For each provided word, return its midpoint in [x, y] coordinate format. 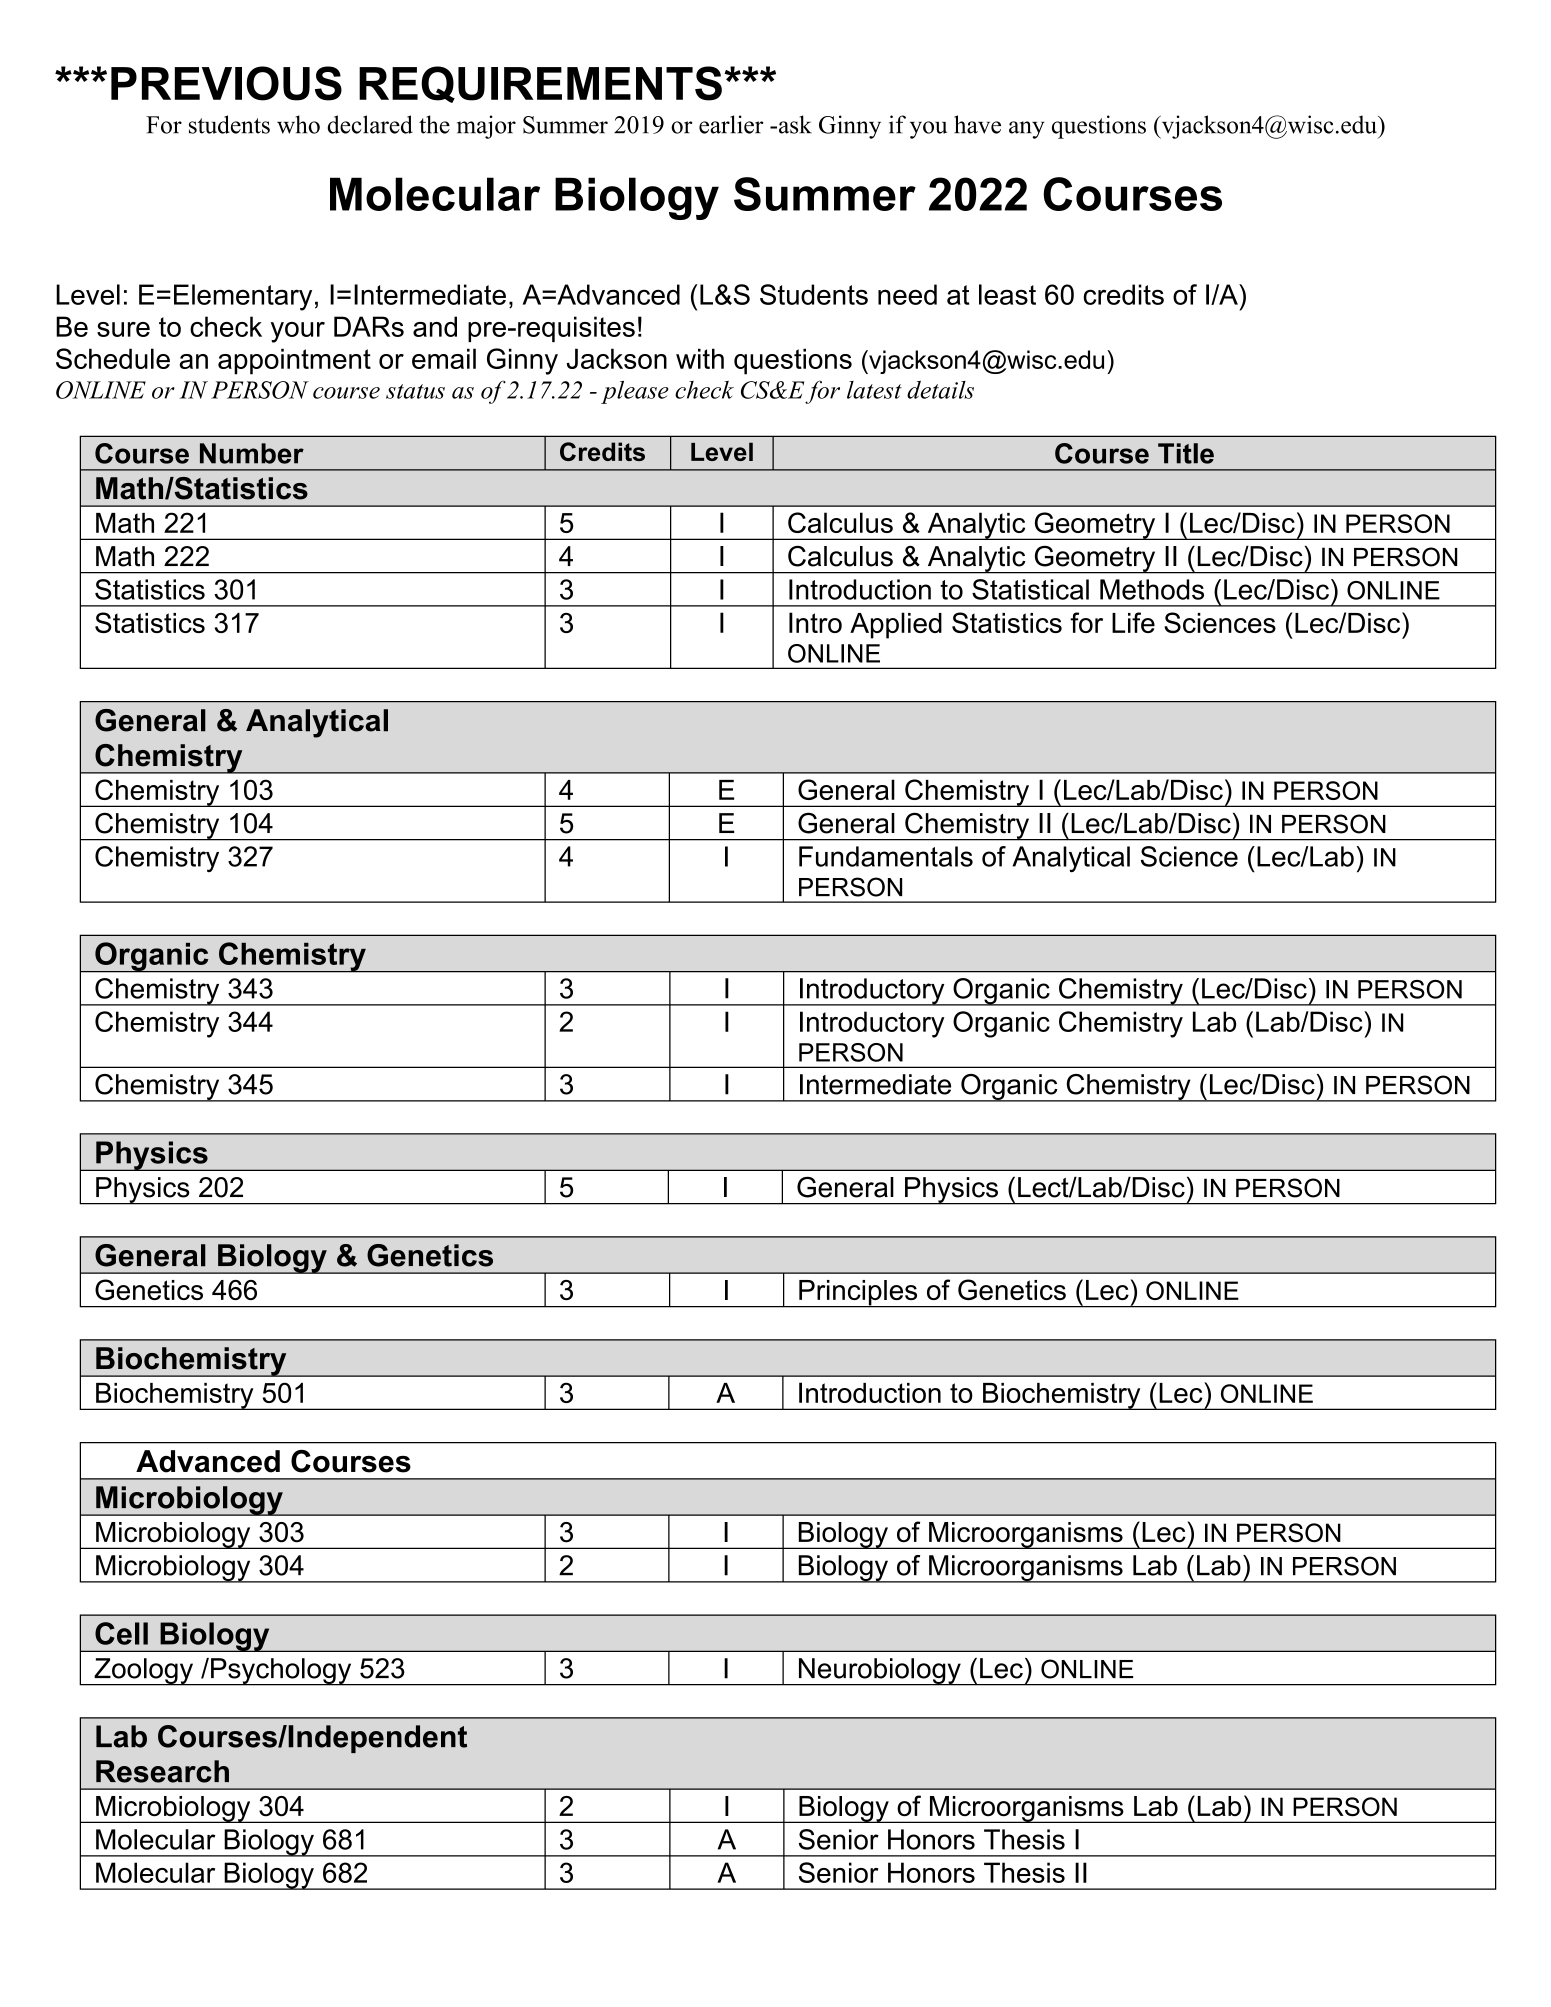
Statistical [1030, 589]
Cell [121, 1633]
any [1027, 130]
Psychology [281, 1672]
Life [1133, 622]
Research [162, 1771]
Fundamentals [886, 856]
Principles [858, 1294]
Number [252, 453]
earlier [731, 124]
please [635, 392]
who [298, 124]
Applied [896, 625]
